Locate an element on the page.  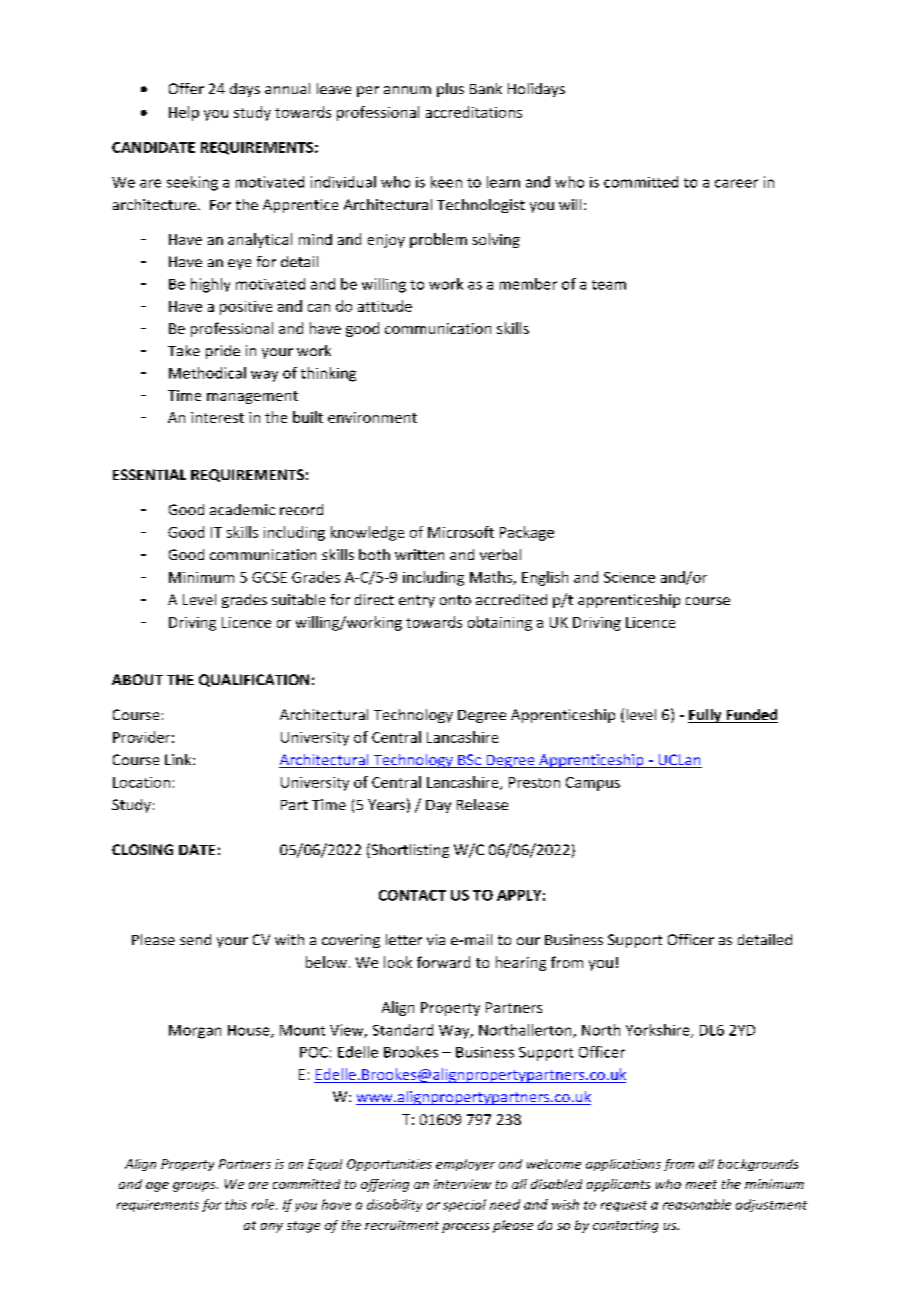
reasonable is located at coordinates (697, 1204).
